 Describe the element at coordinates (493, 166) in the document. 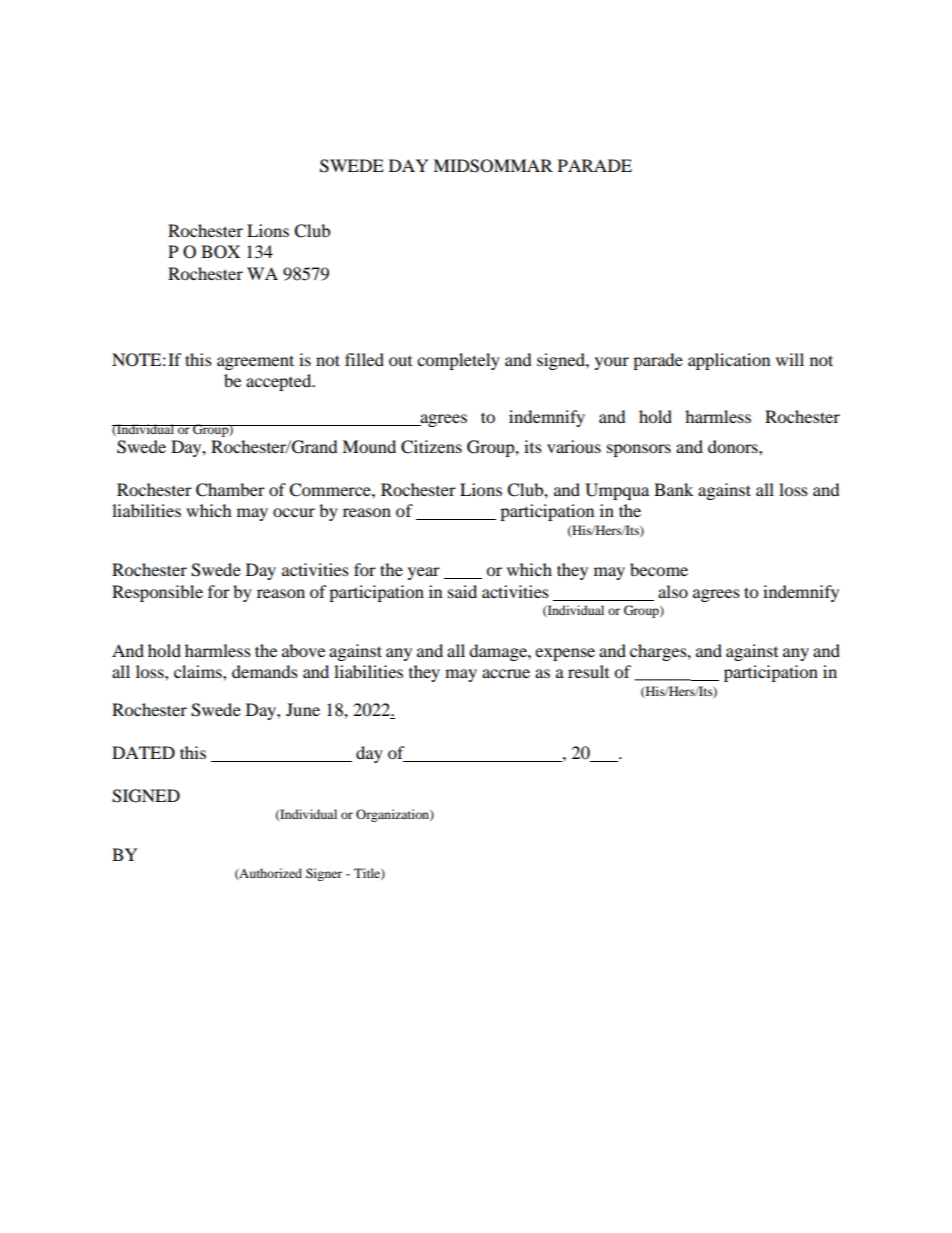

I see `MIDSOMMAR` at that location.
